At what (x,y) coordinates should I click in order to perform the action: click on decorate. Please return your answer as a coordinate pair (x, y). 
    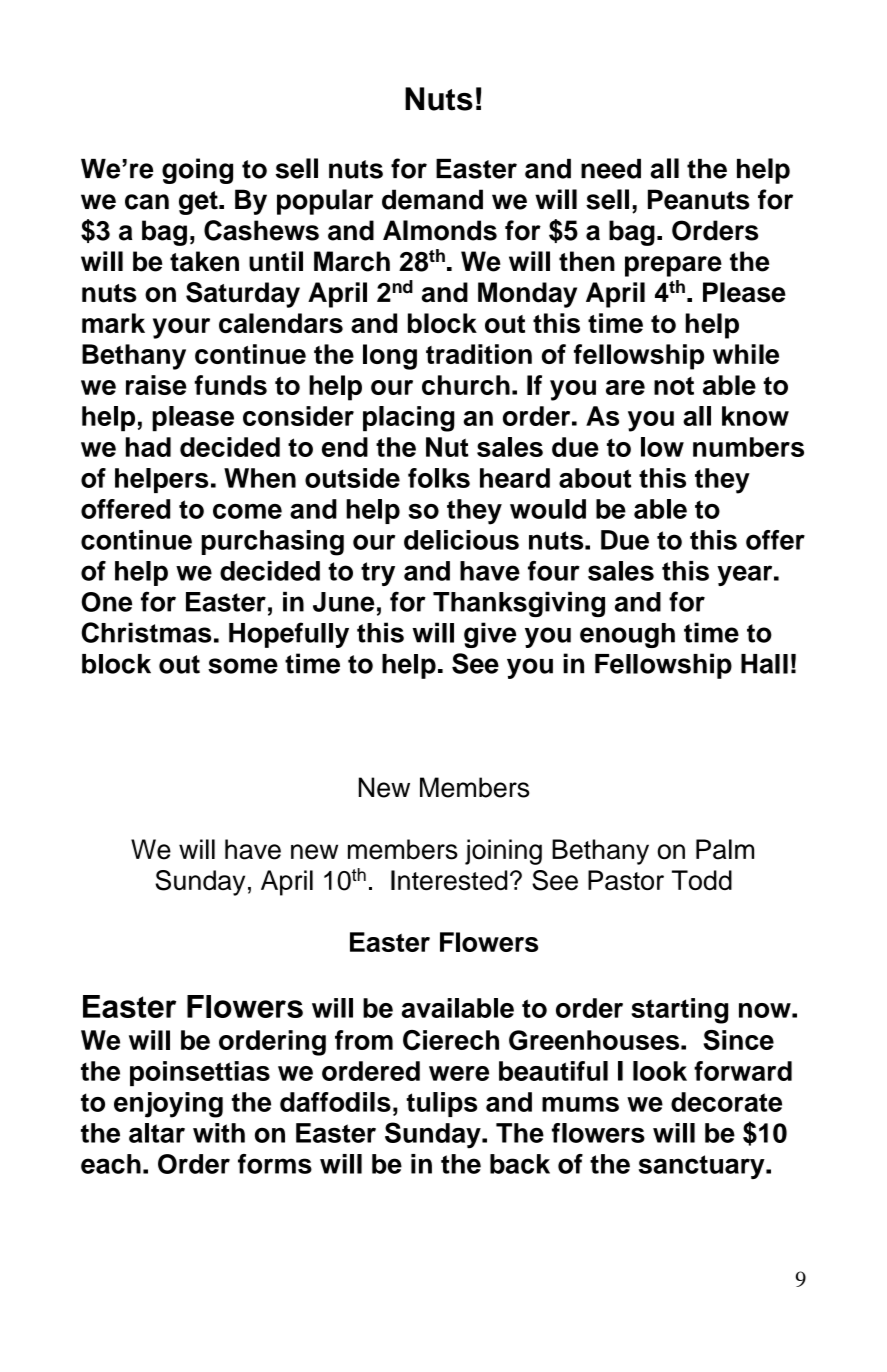
    Looking at the image, I should click on (726, 1102).
